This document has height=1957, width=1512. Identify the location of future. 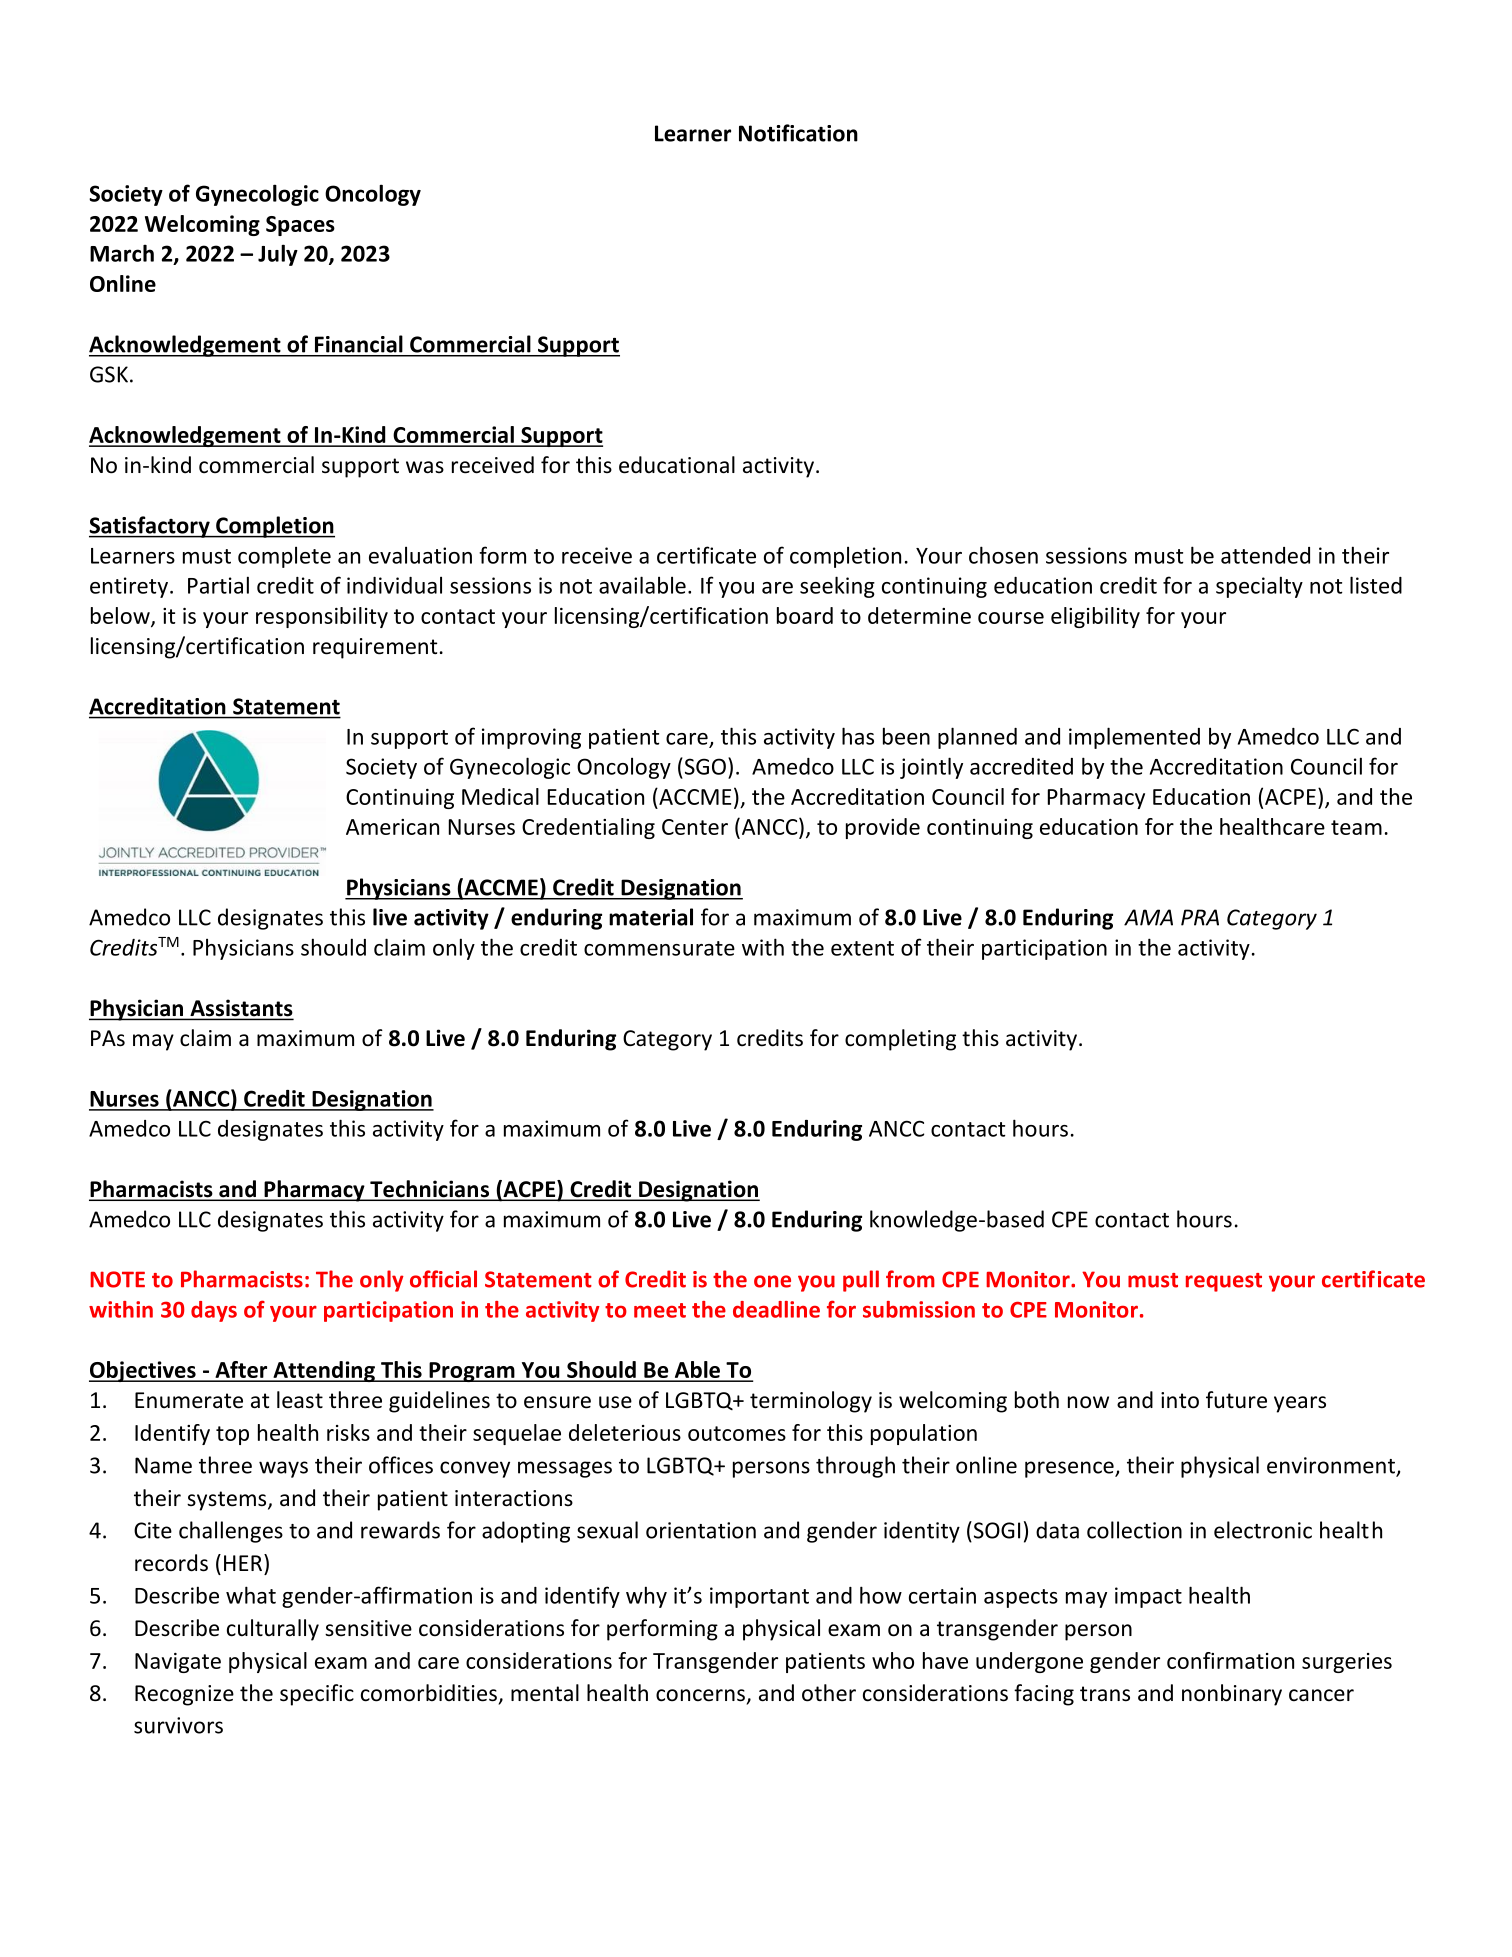
(1236, 1400).
